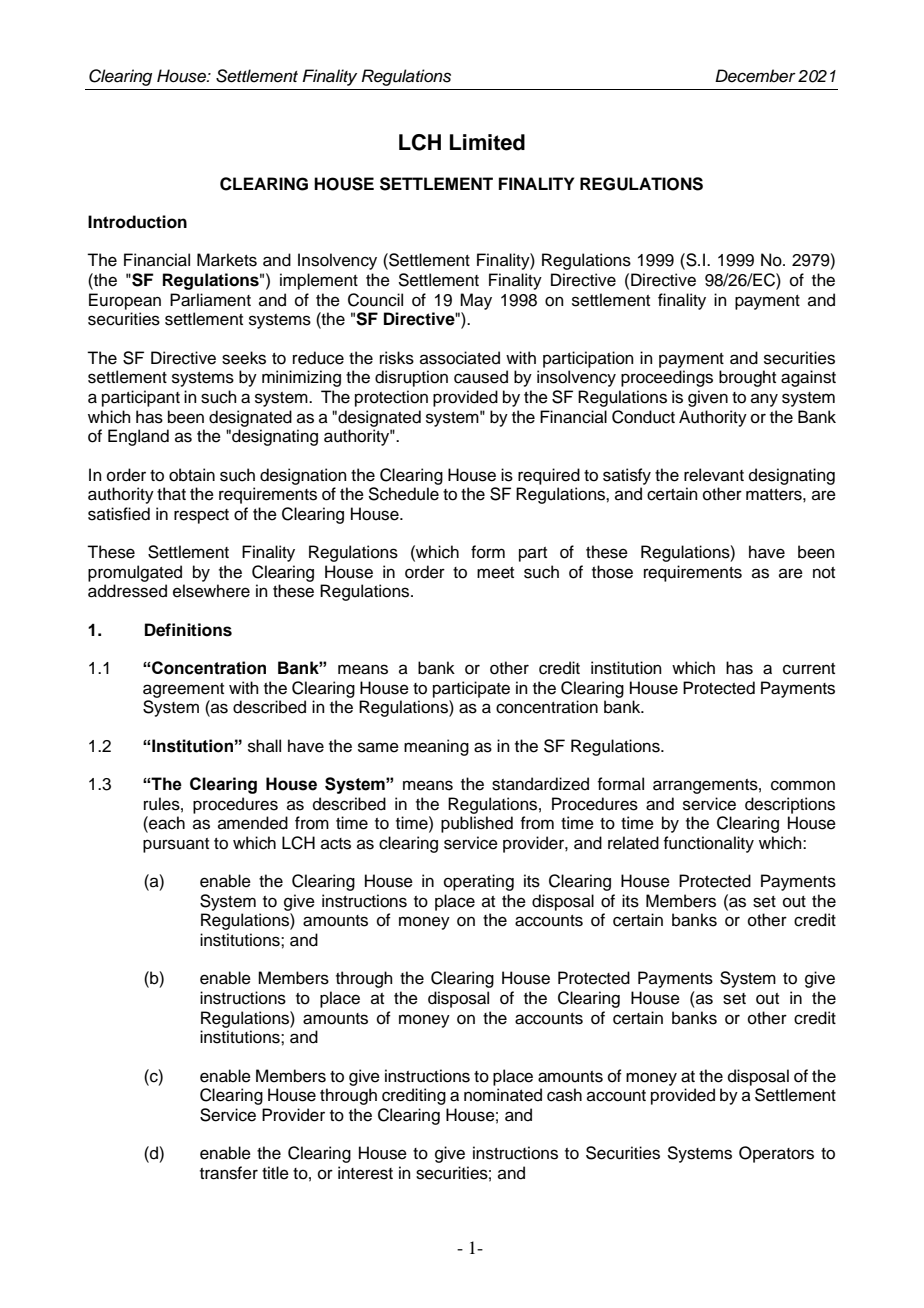 Image resolution: width=924 pixels, height=1308 pixels. Describe the element at coordinates (776, 1154) in the screenshot. I see `Operators` at that location.
